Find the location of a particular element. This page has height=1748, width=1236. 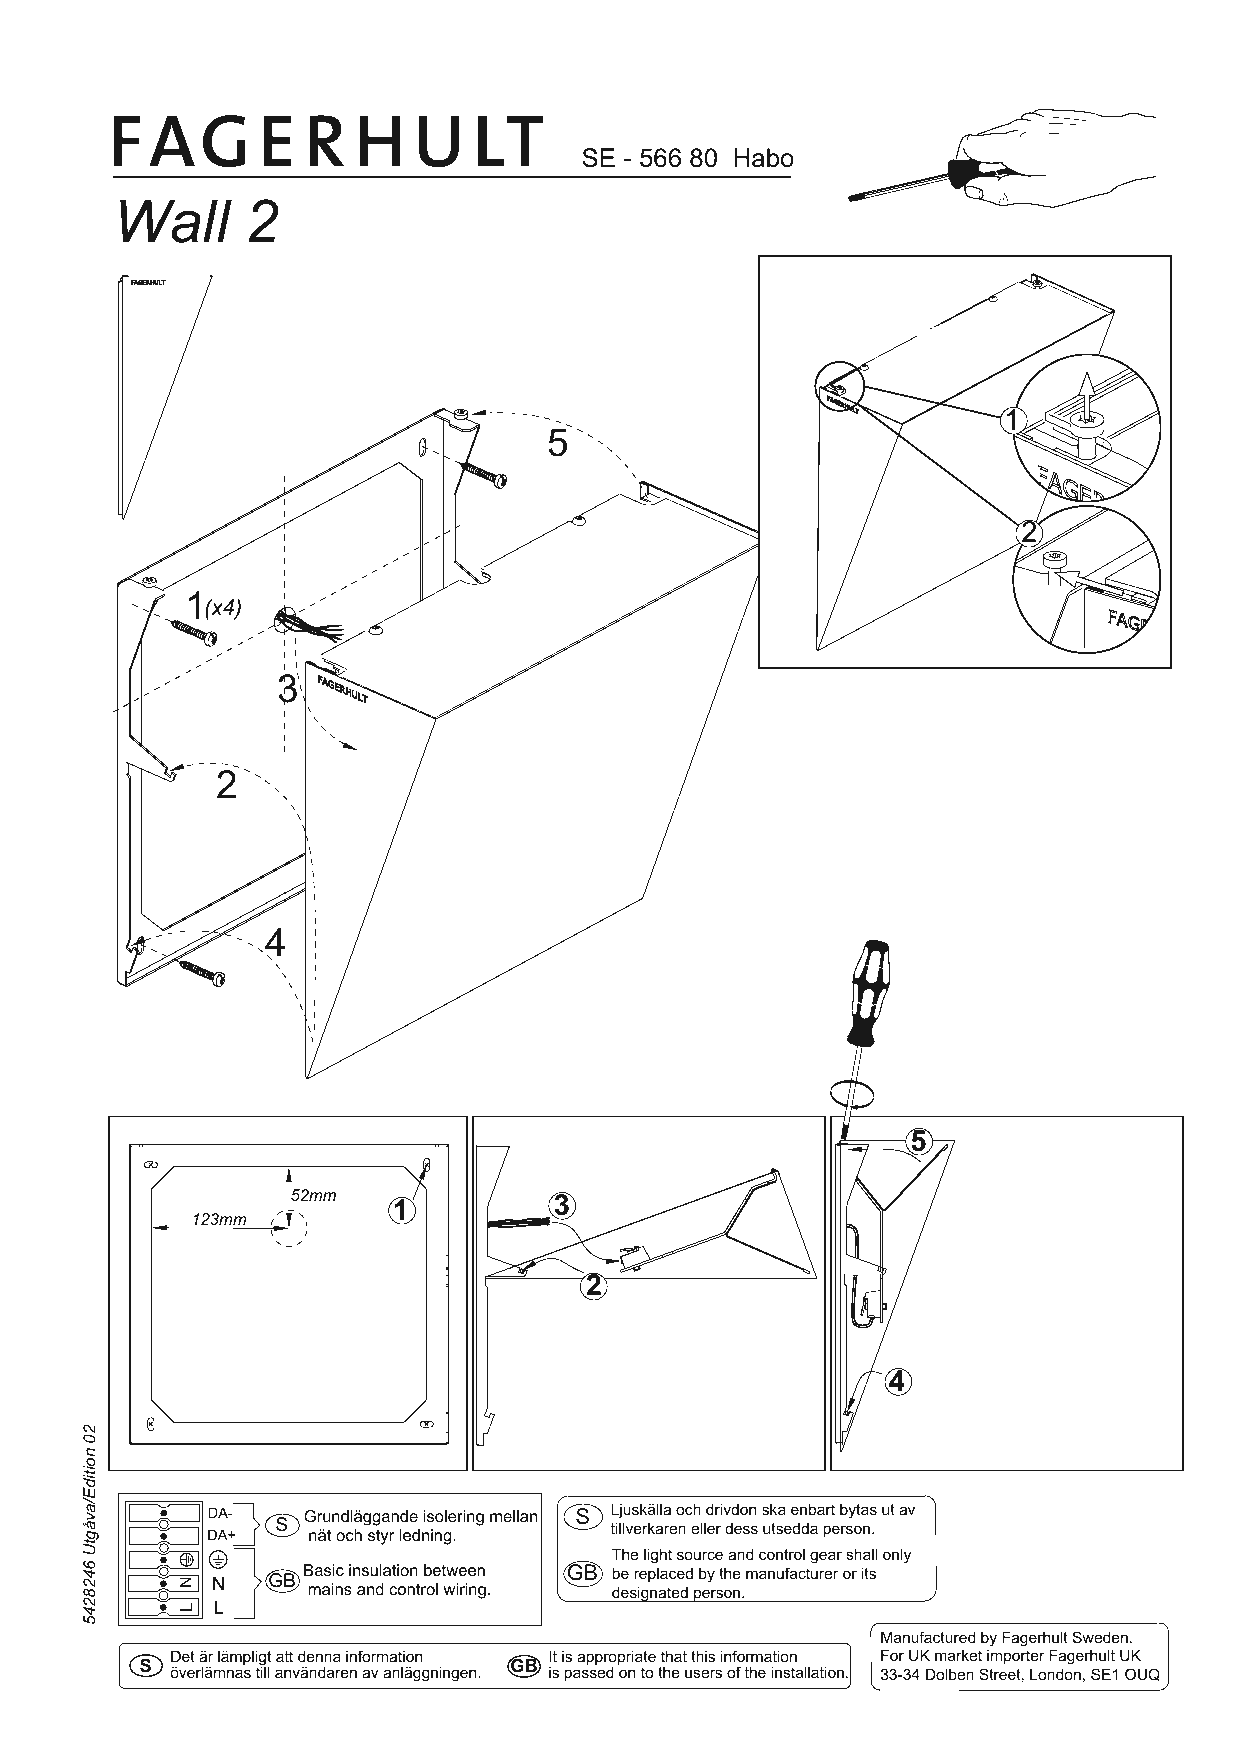

att is located at coordinates (284, 1656).
